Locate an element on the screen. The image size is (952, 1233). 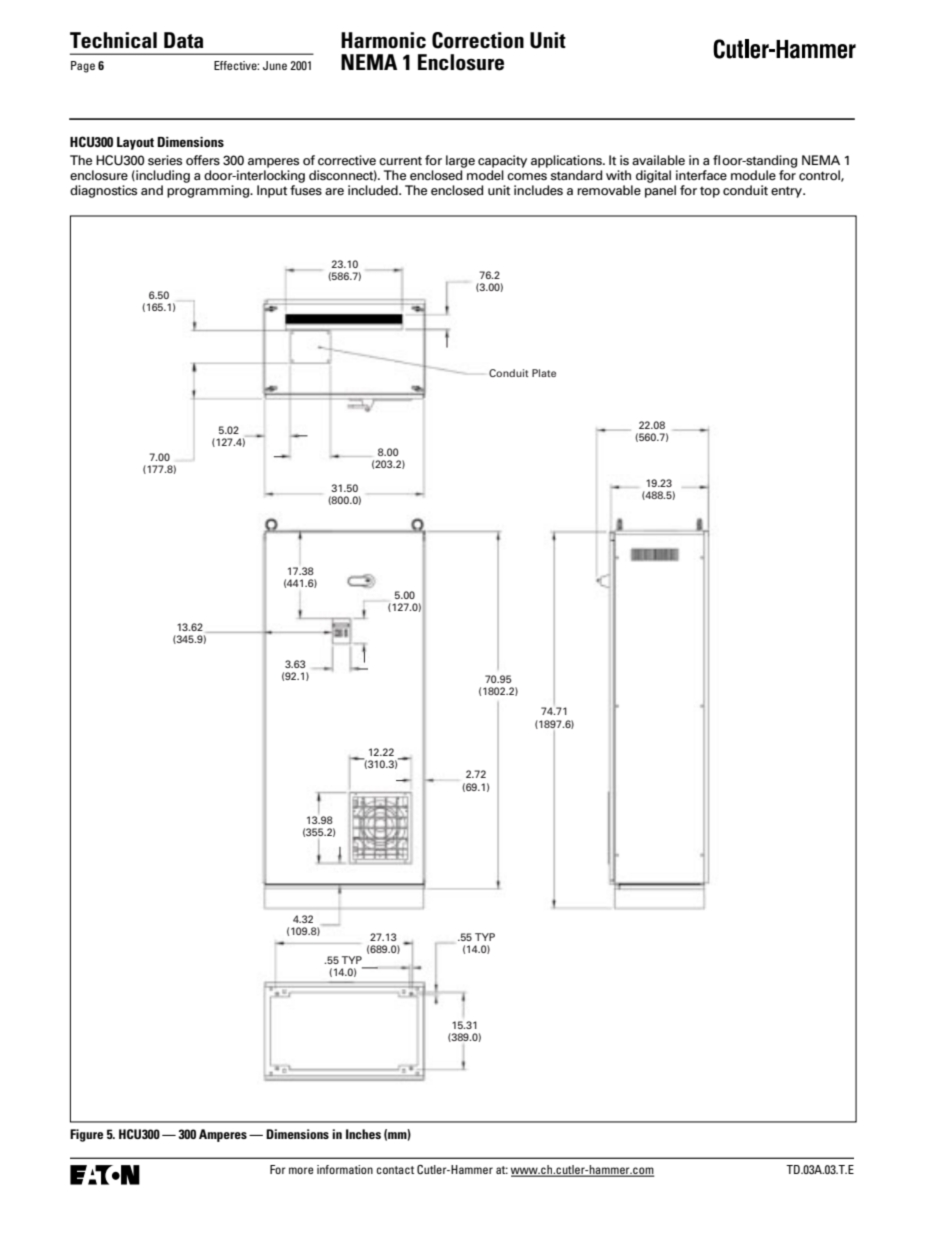
more is located at coordinates (301, 1170).
